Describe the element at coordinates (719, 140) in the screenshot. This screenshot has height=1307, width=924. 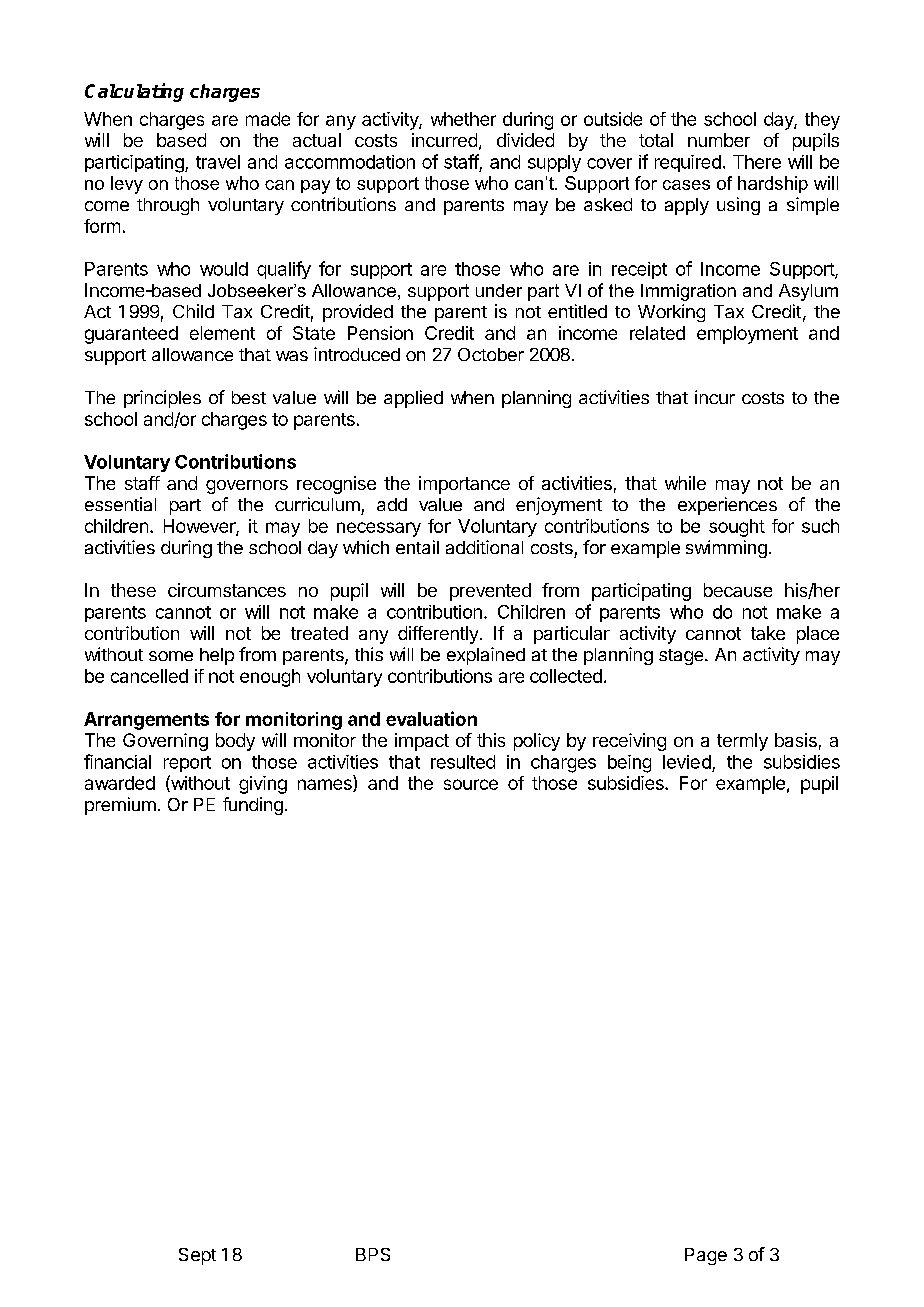
I see `number` at that location.
